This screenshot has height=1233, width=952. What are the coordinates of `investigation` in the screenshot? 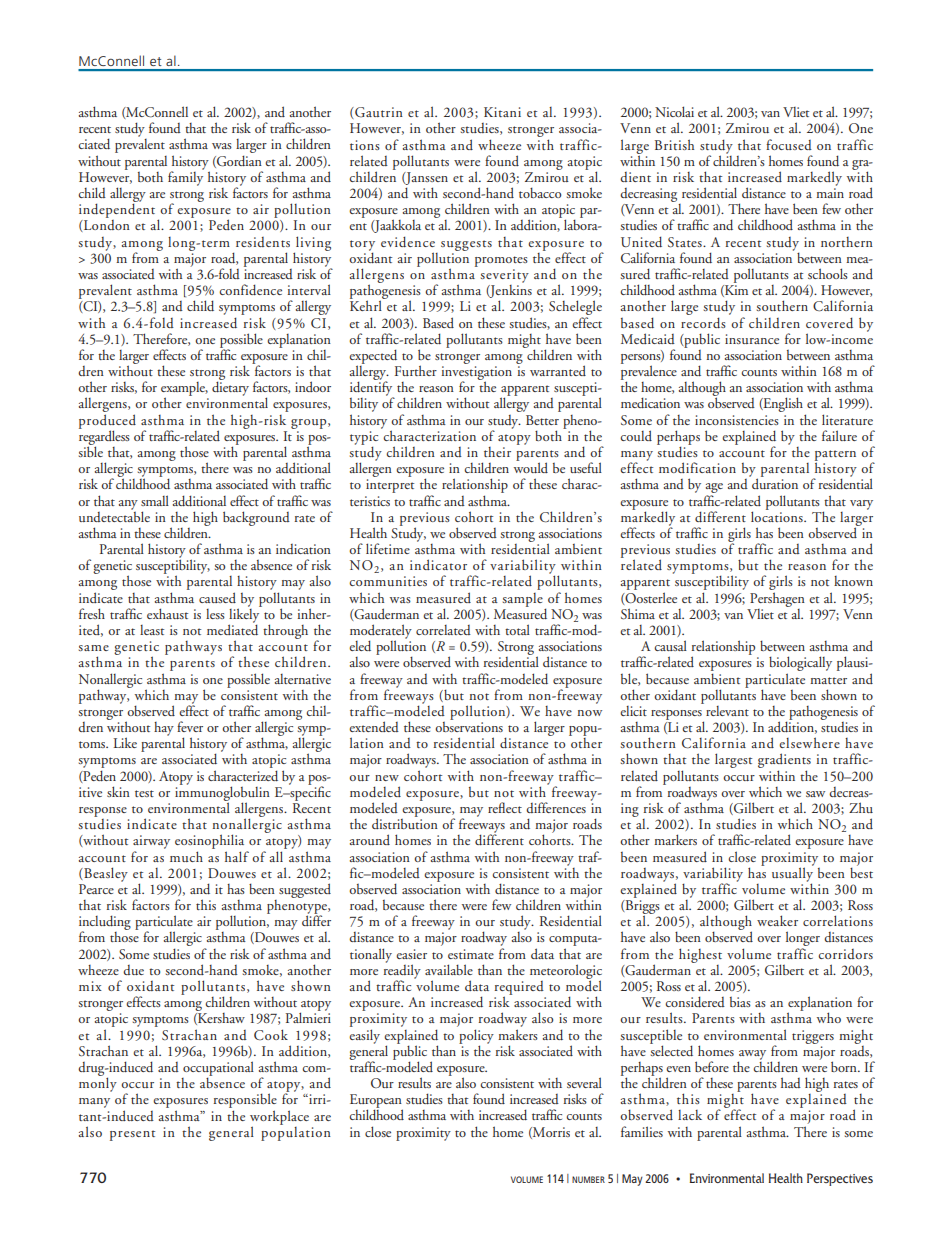 It's located at (477, 374).
